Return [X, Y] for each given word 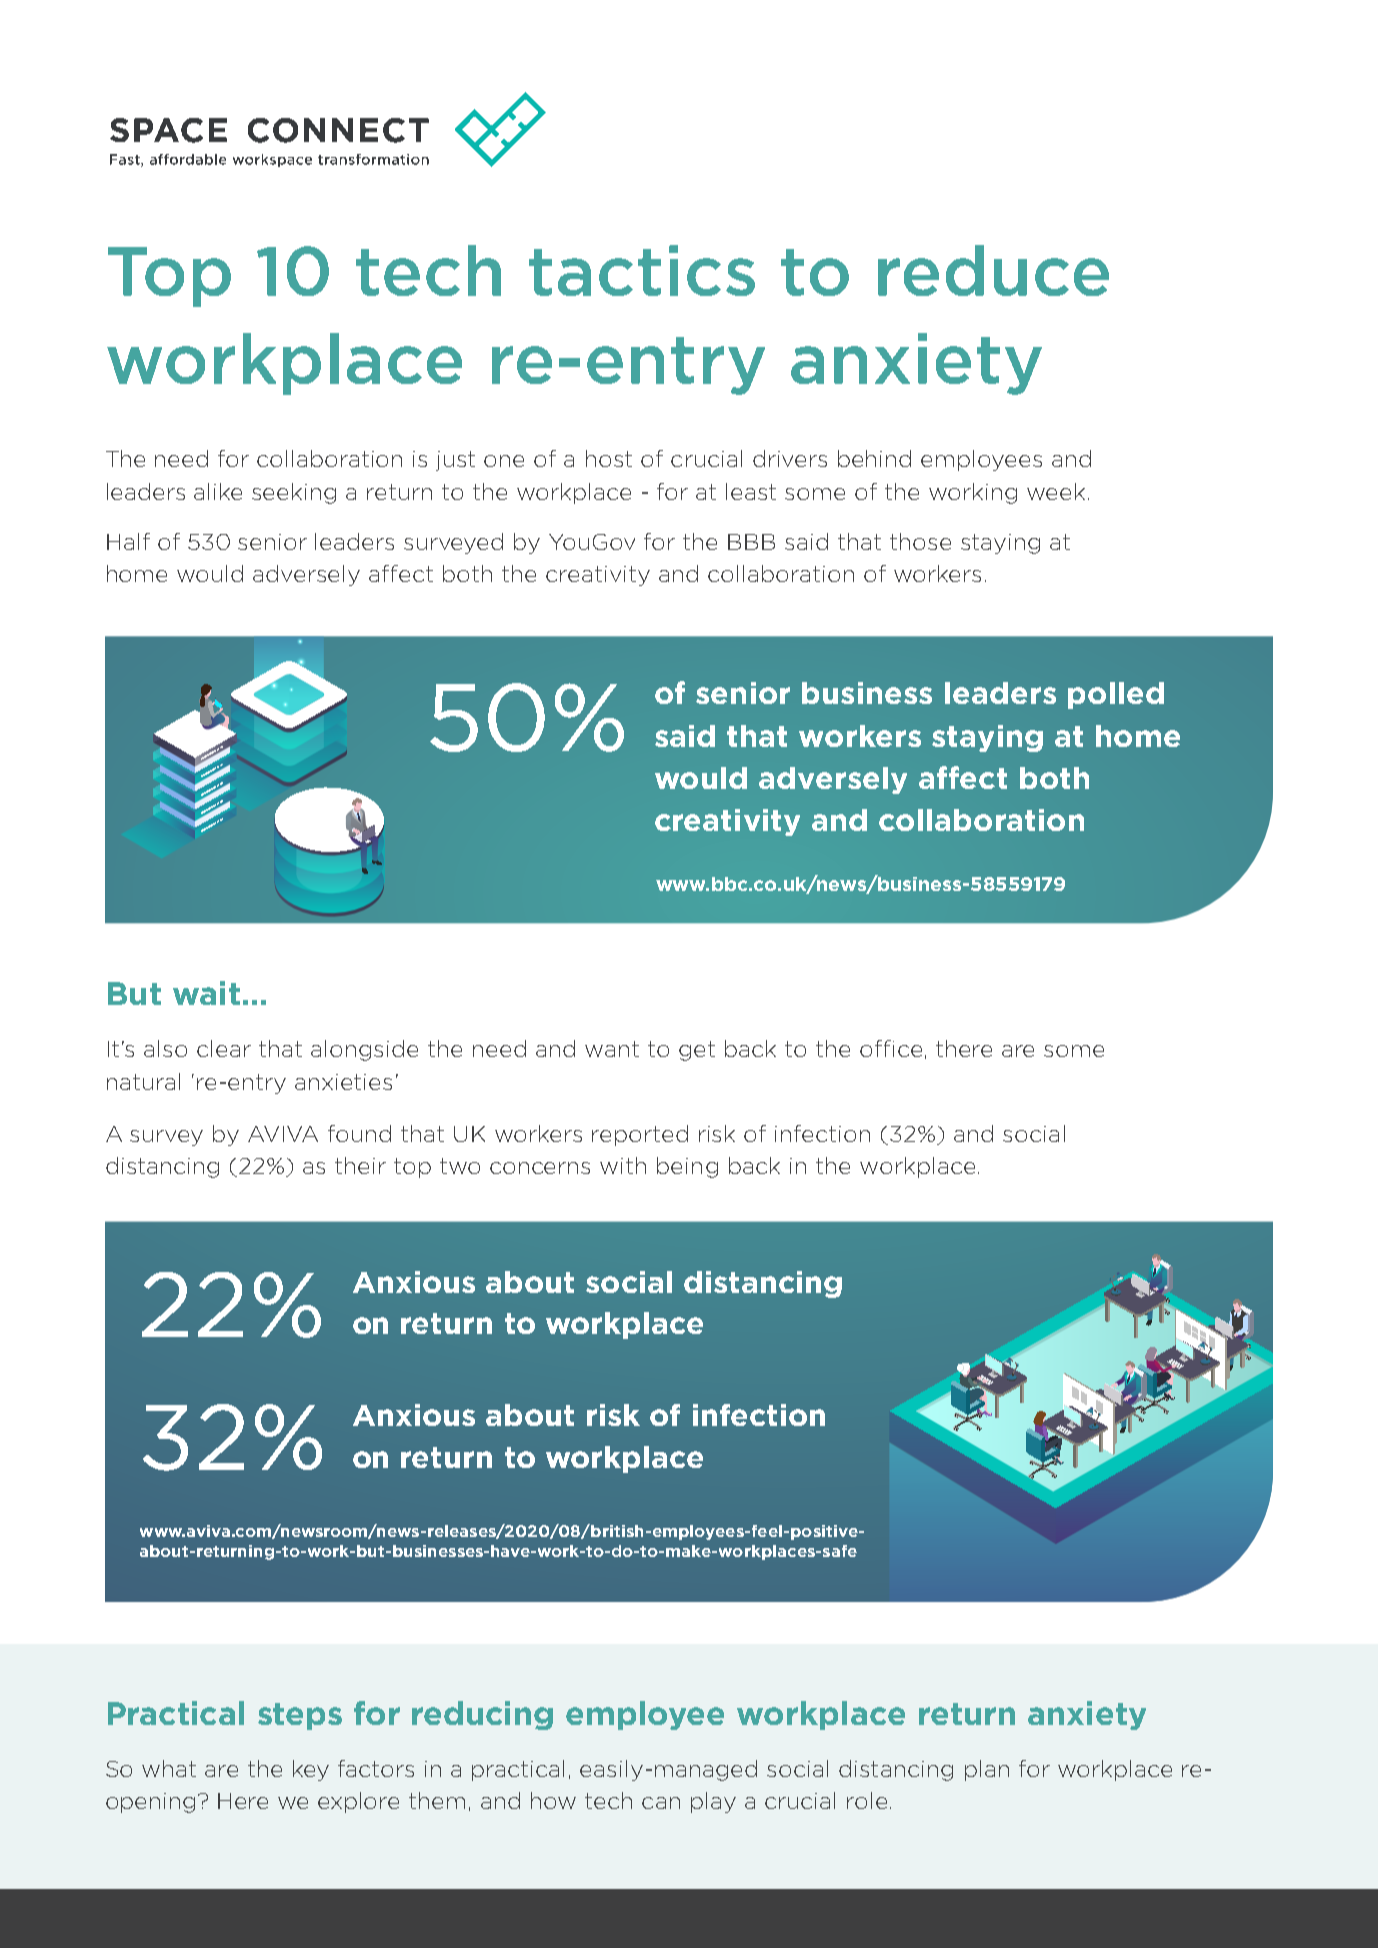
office [891, 1048]
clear [224, 1048]
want [612, 1049]
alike [218, 491]
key [311, 1770]
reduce [993, 270]
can [661, 1803]
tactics [642, 270]
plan [987, 1770]
